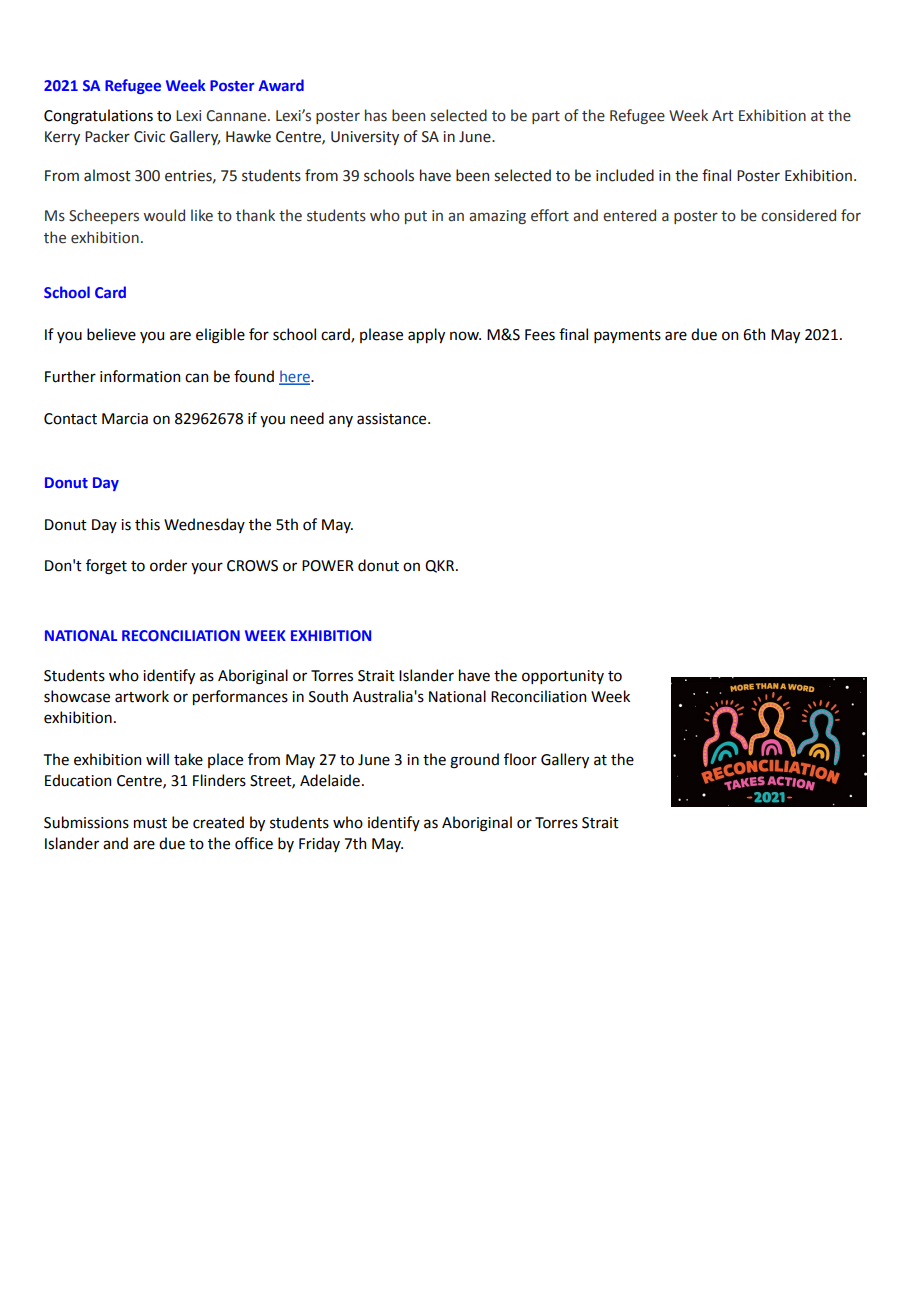 This image has width=924, height=1307. Describe the element at coordinates (328, 566) in the image. I see `POWER` at that location.
